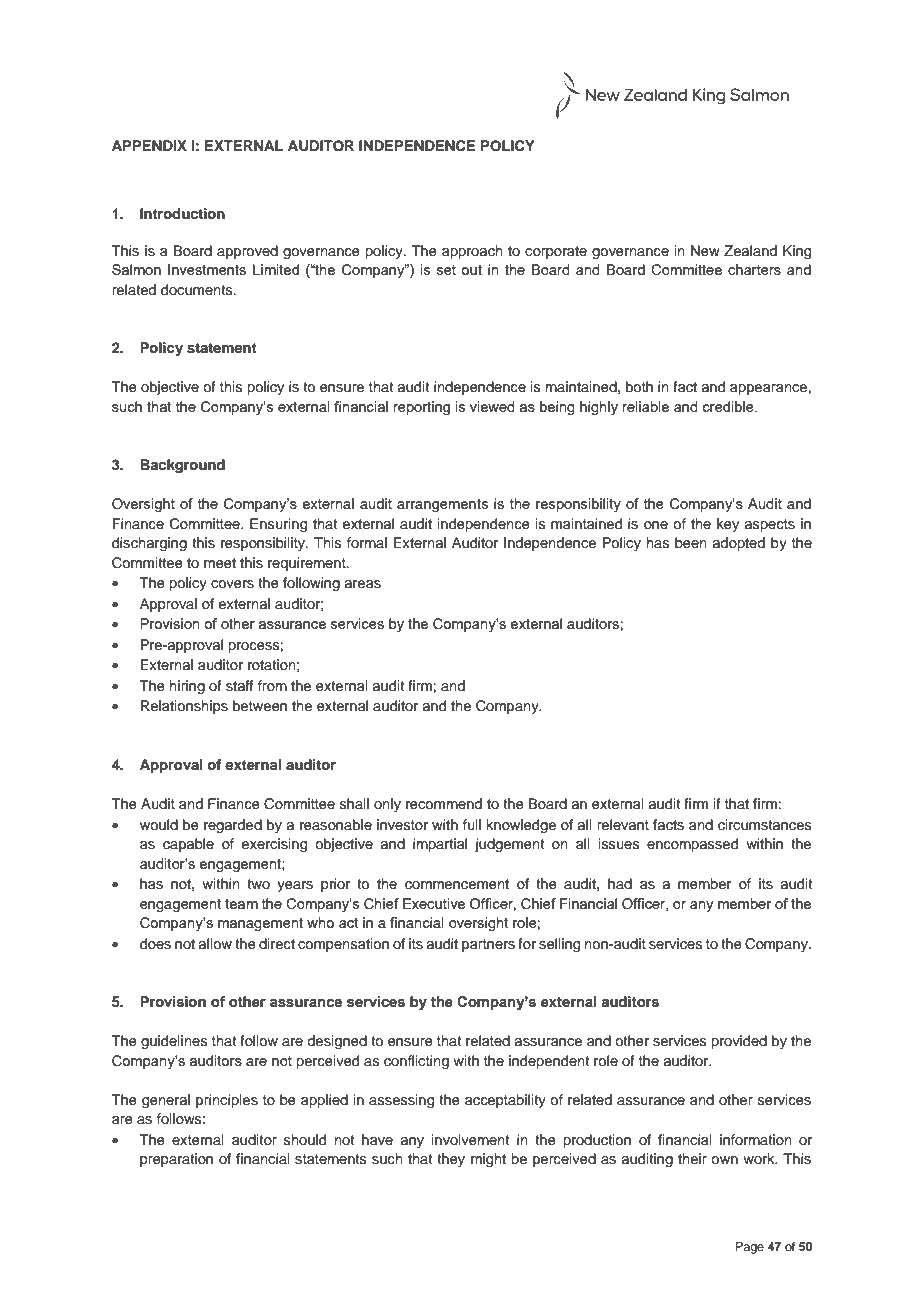 The height and width of the screenshot is (1308, 924). Describe the element at coordinates (182, 214) in the screenshot. I see `Introduction` at that location.
